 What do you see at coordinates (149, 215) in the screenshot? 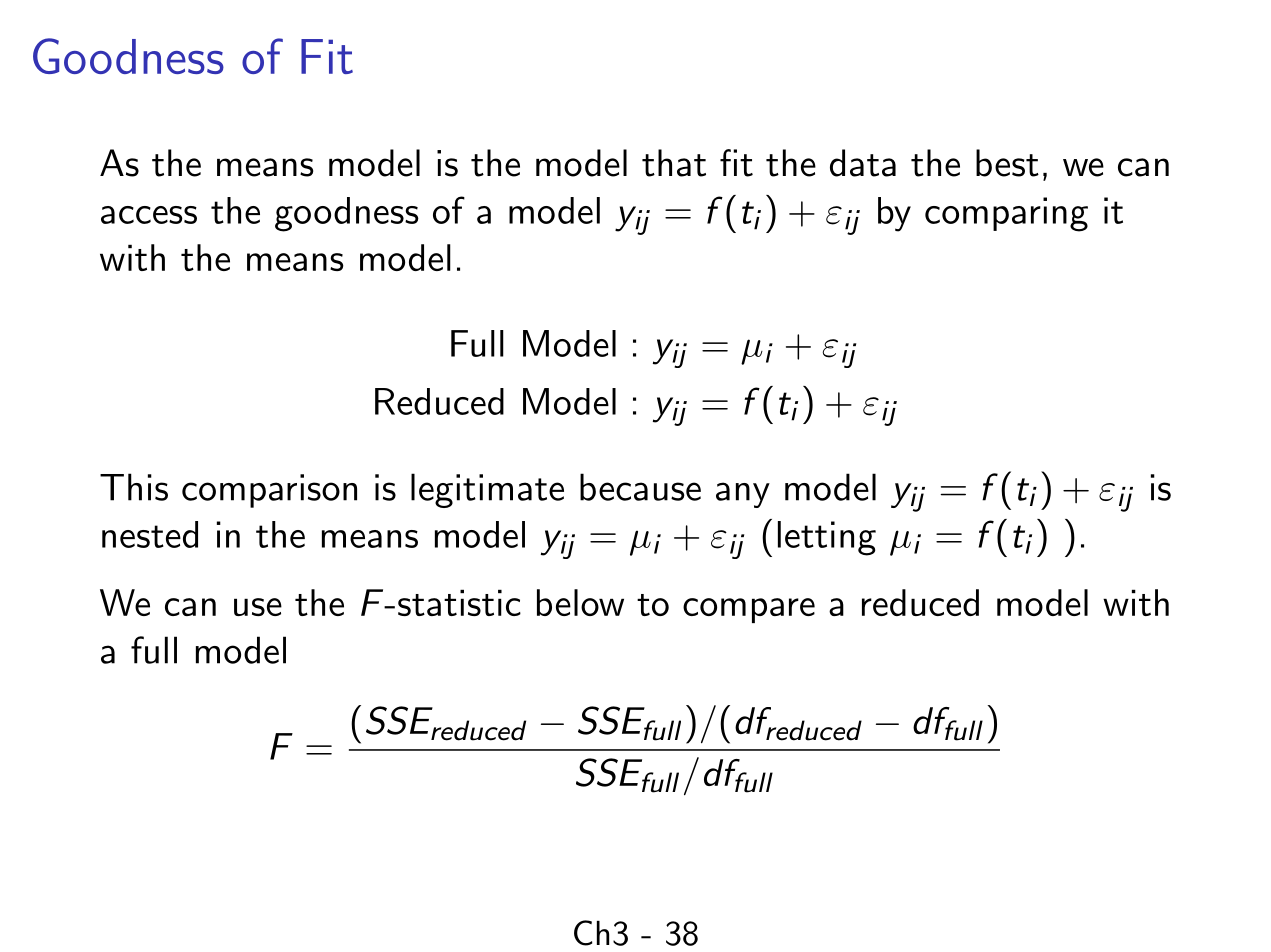
I see `access` at bounding box center [149, 215].
